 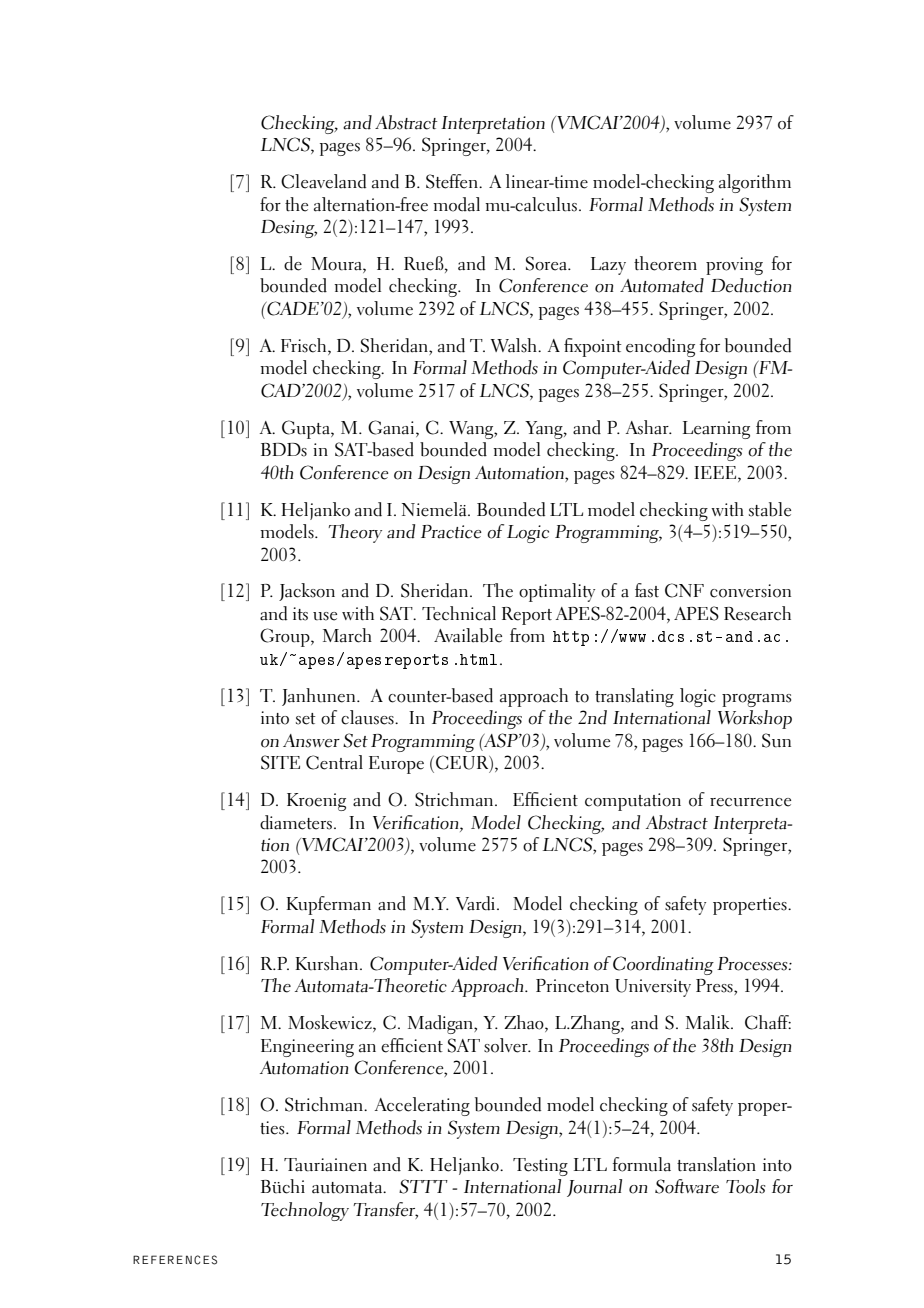 What do you see at coordinates (441, 1024) in the image?
I see `Madigan` at bounding box center [441, 1024].
